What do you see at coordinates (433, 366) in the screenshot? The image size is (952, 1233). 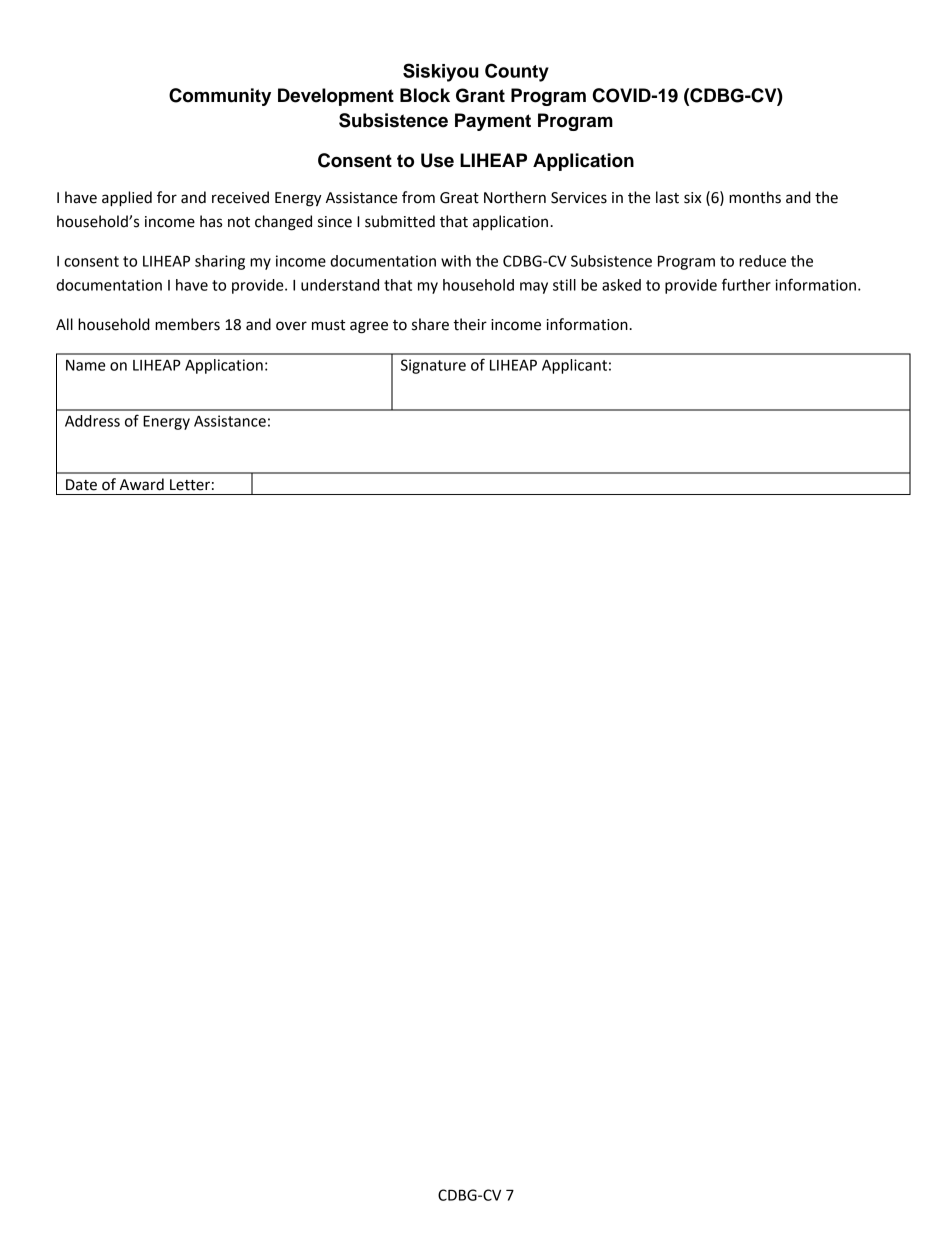 I see `Signature` at bounding box center [433, 366].
